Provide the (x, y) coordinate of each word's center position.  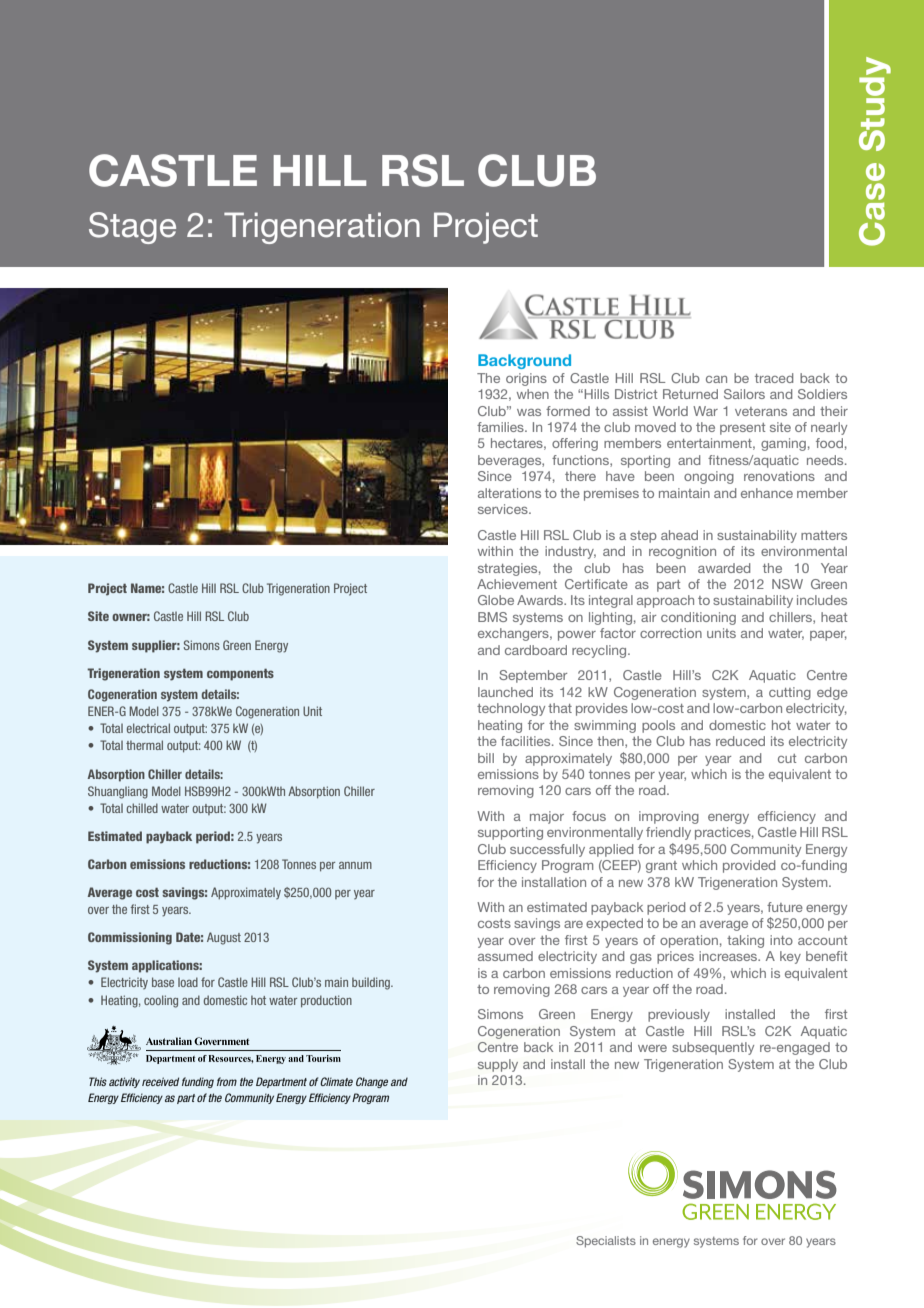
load (188, 982)
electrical (148, 728)
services (504, 509)
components (240, 675)
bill (486, 758)
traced (774, 378)
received (160, 1081)
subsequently (713, 1048)
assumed (505, 956)
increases (729, 956)
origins (526, 379)
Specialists (606, 1242)
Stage (132, 228)
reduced (740, 741)
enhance (767, 493)
